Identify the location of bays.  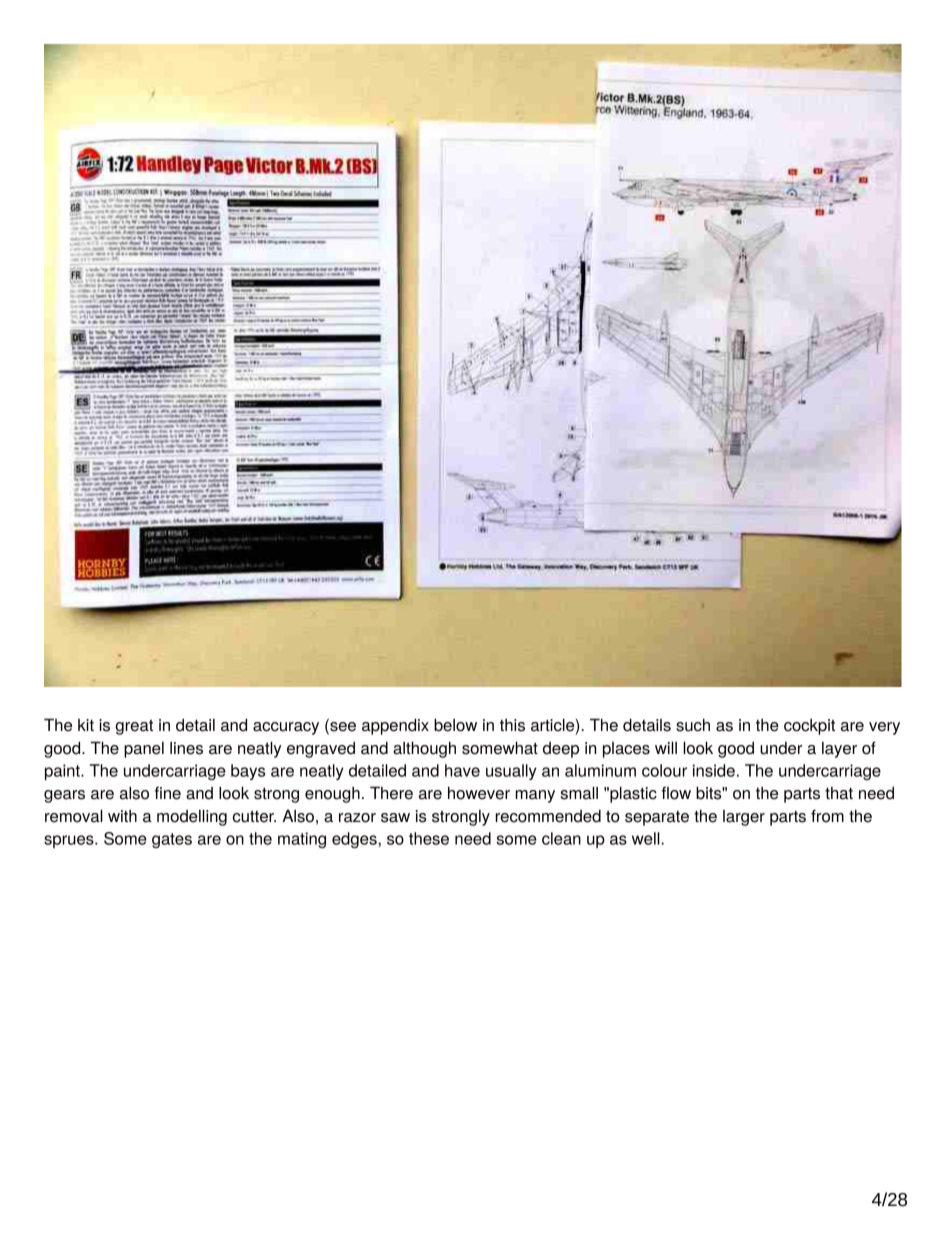
(248, 772).
